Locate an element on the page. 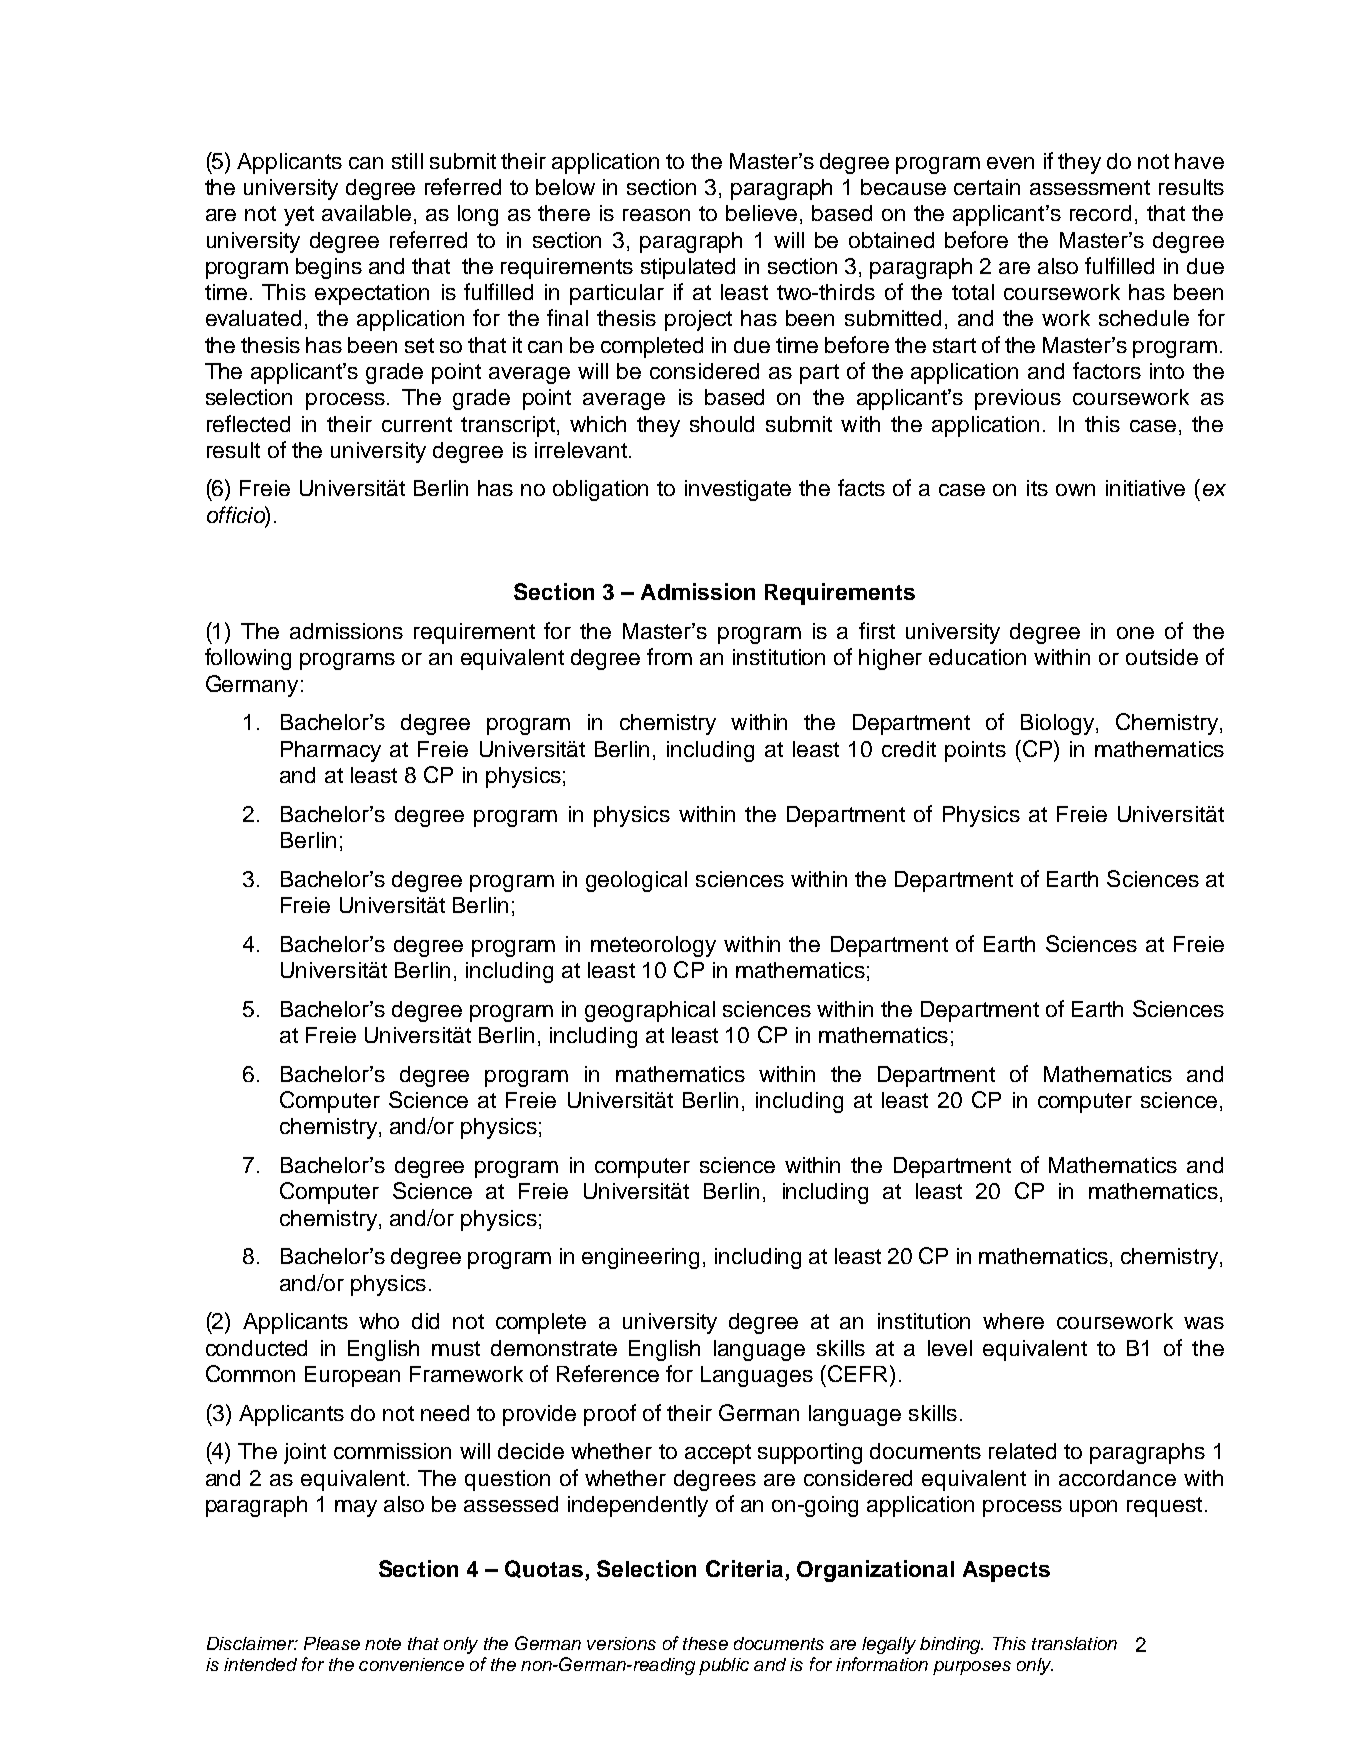 This document has width=1351, height=1749. note is located at coordinates (383, 1644).
